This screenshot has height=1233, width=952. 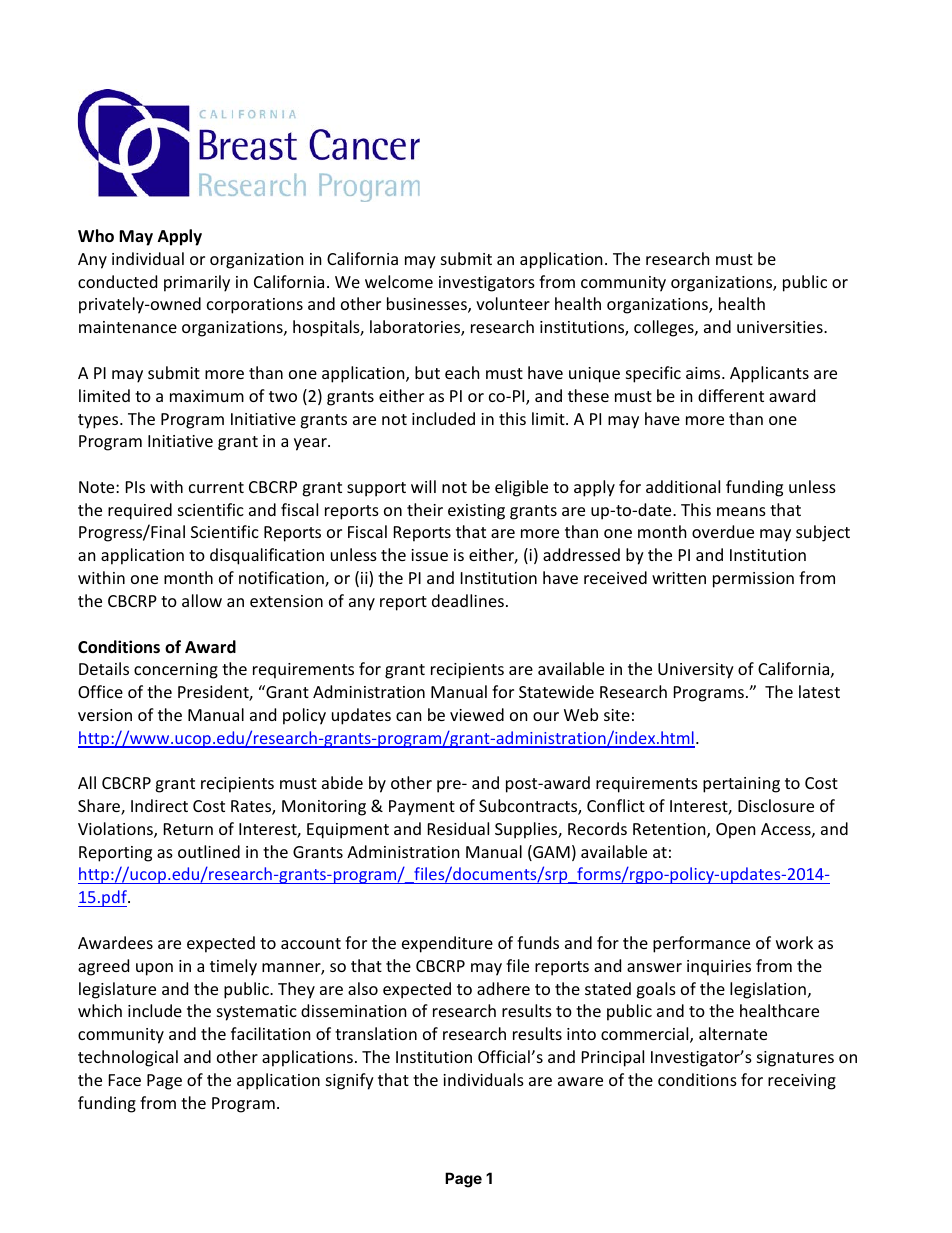 I want to click on primarily, so click(x=197, y=283).
